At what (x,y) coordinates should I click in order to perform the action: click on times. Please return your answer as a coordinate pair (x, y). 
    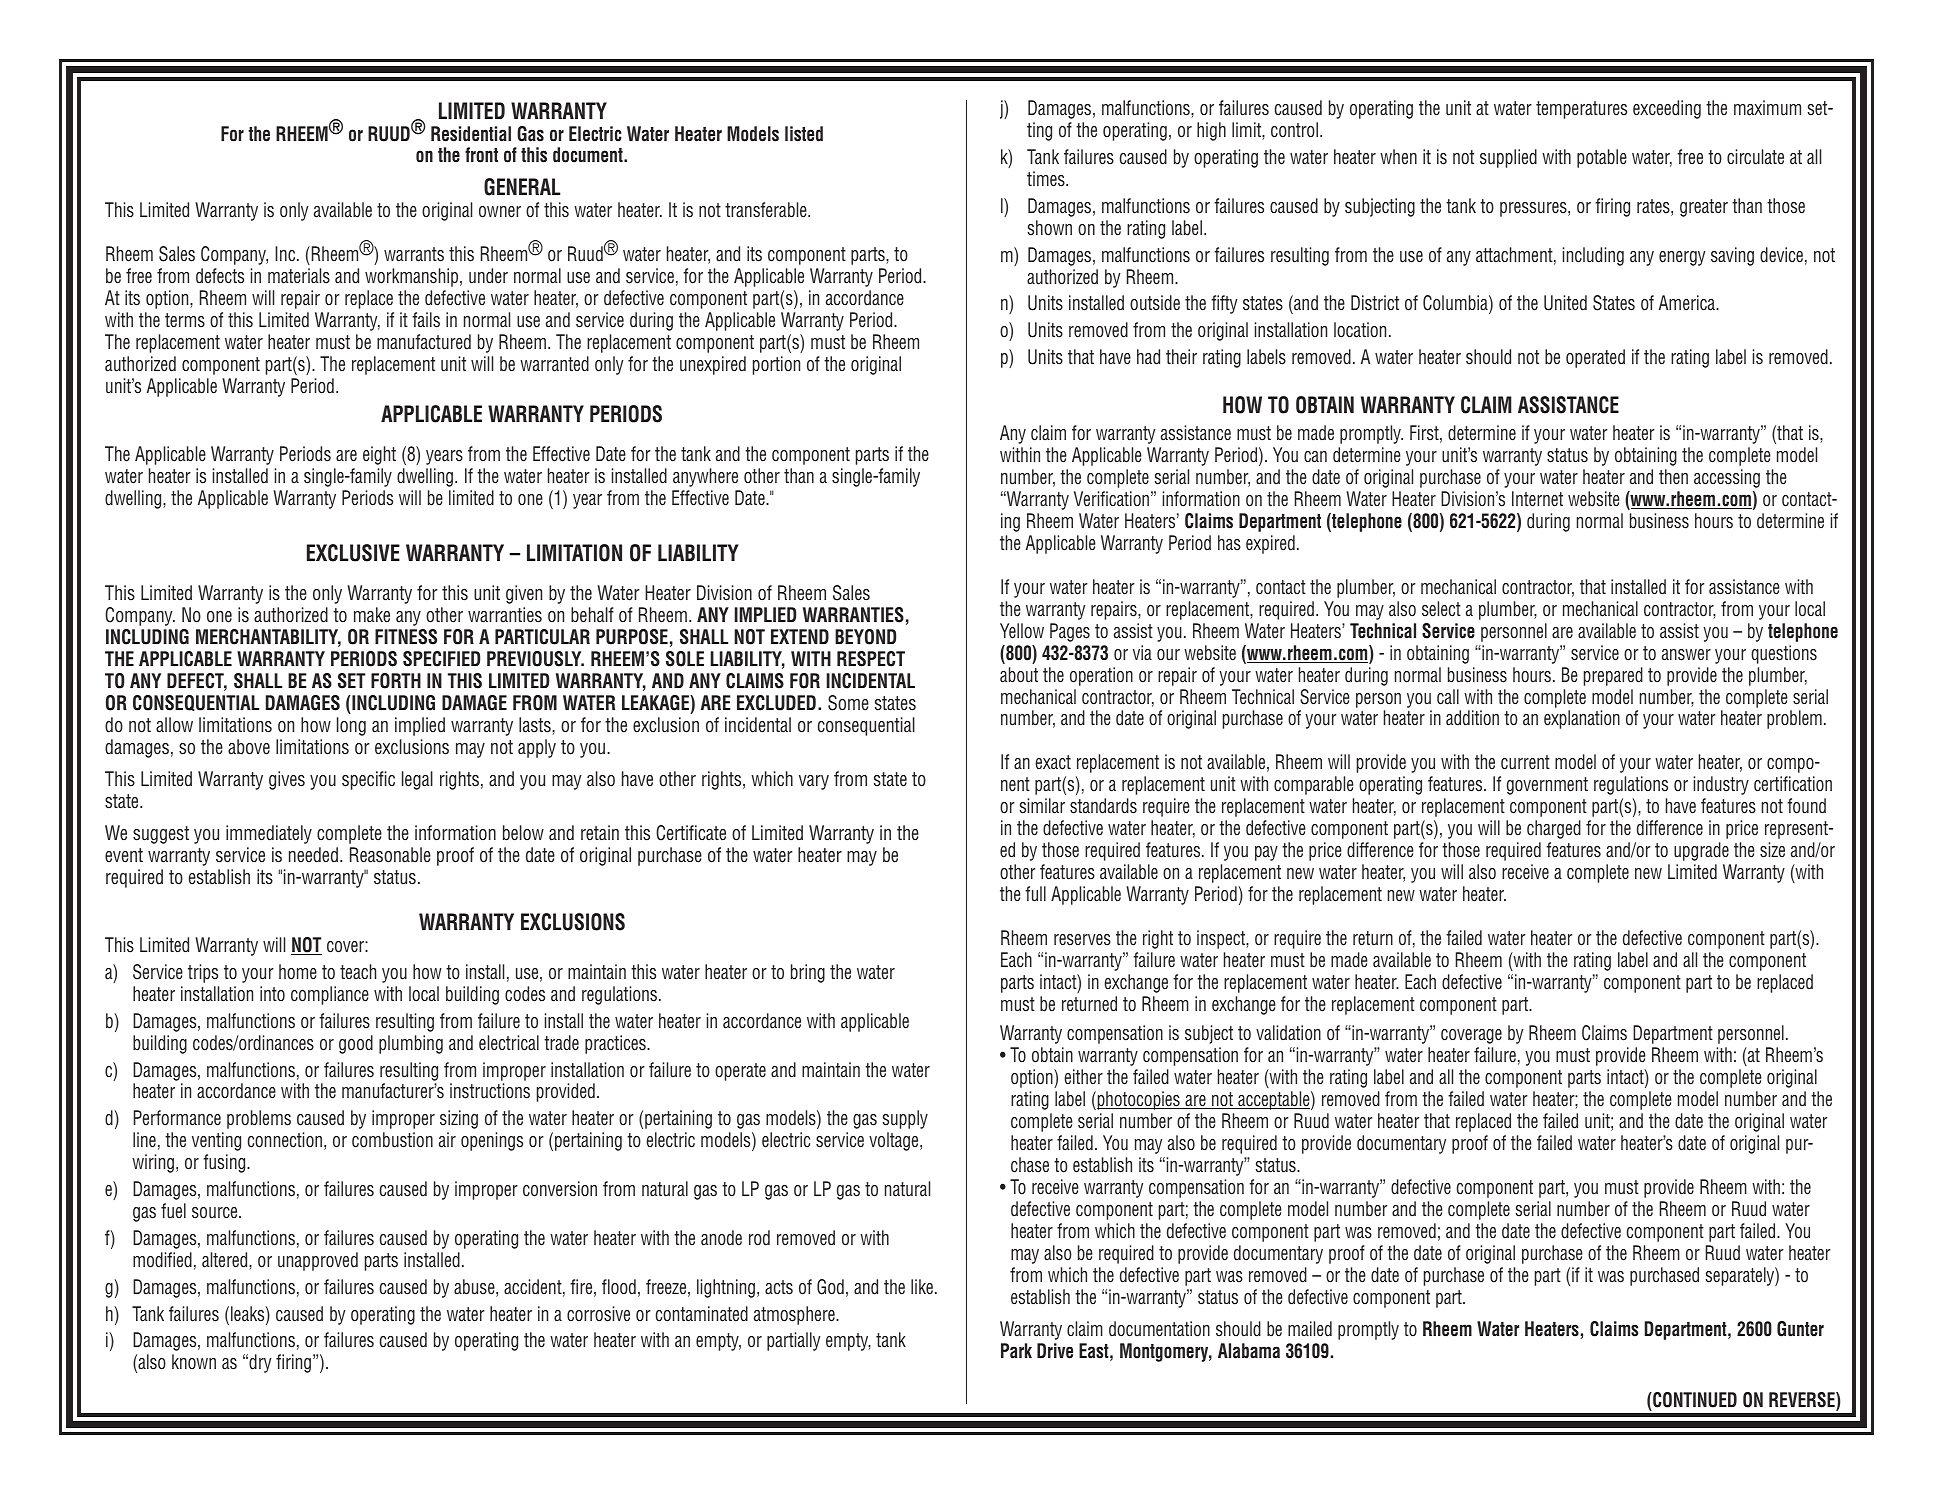
    Looking at the image, I should click on (1047, 179).
